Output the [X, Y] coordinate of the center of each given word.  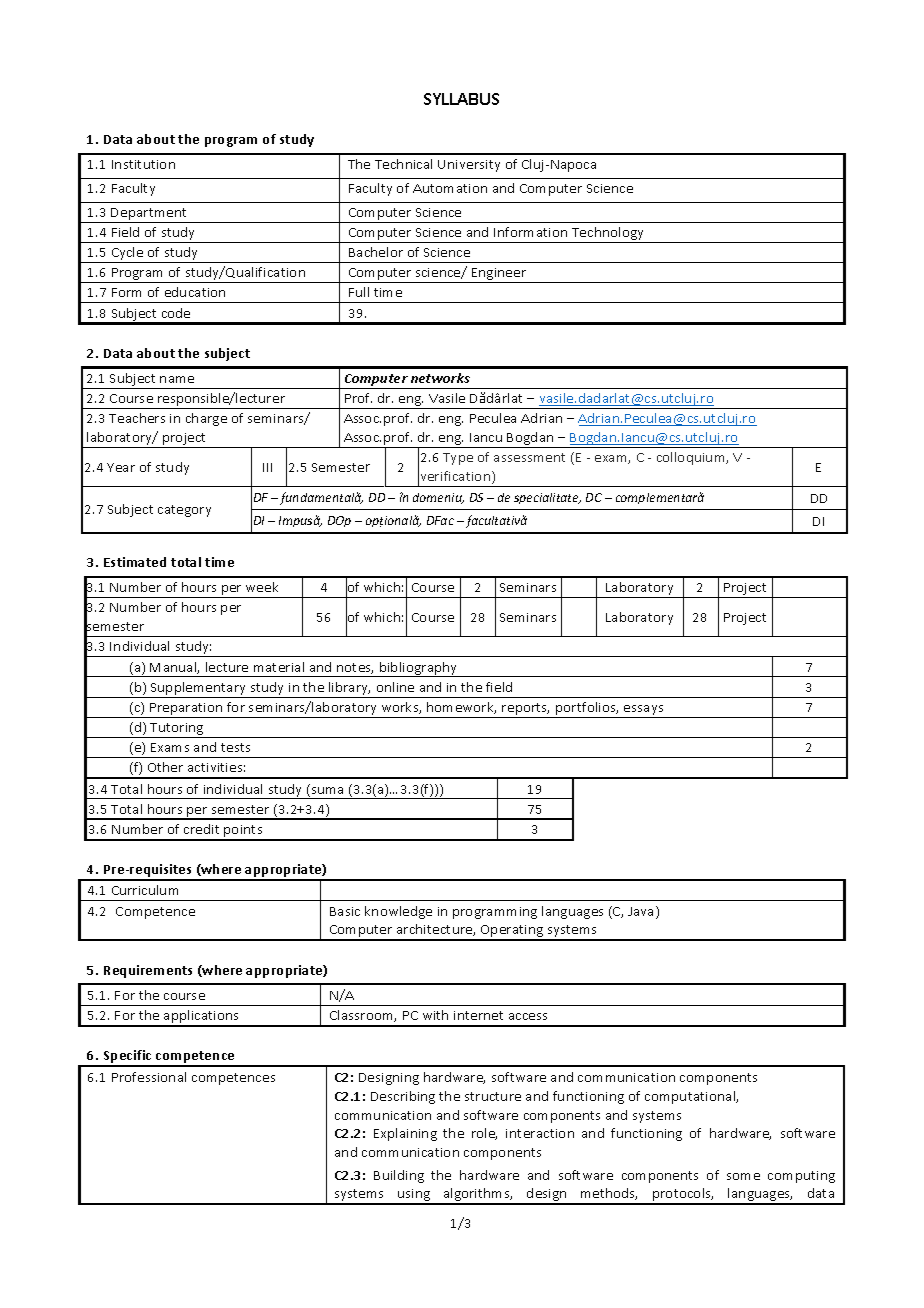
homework [461, 708]
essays [644, 711]
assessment [529, 457]
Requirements [148, 971]
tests [235, 747]
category [184, 511]
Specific [127, 1058]
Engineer [499, 275]
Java [642, 912]
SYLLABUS [461, 99]
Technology [608, 235]
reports [525, 710]
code [176, 313]
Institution [143, 164]
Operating [512, 932]
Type [458, 459]
